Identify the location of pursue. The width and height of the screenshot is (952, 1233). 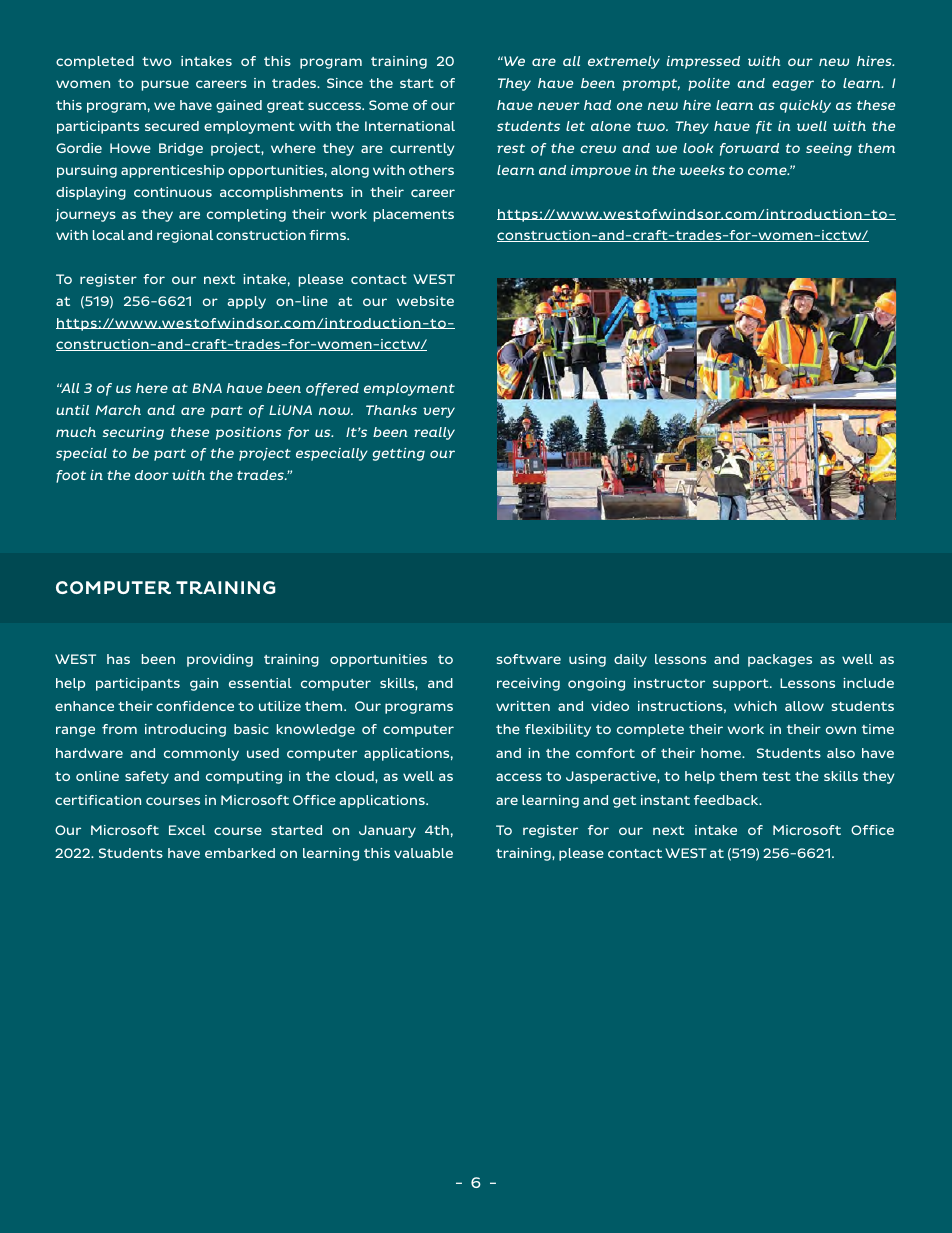
(165, 85).
